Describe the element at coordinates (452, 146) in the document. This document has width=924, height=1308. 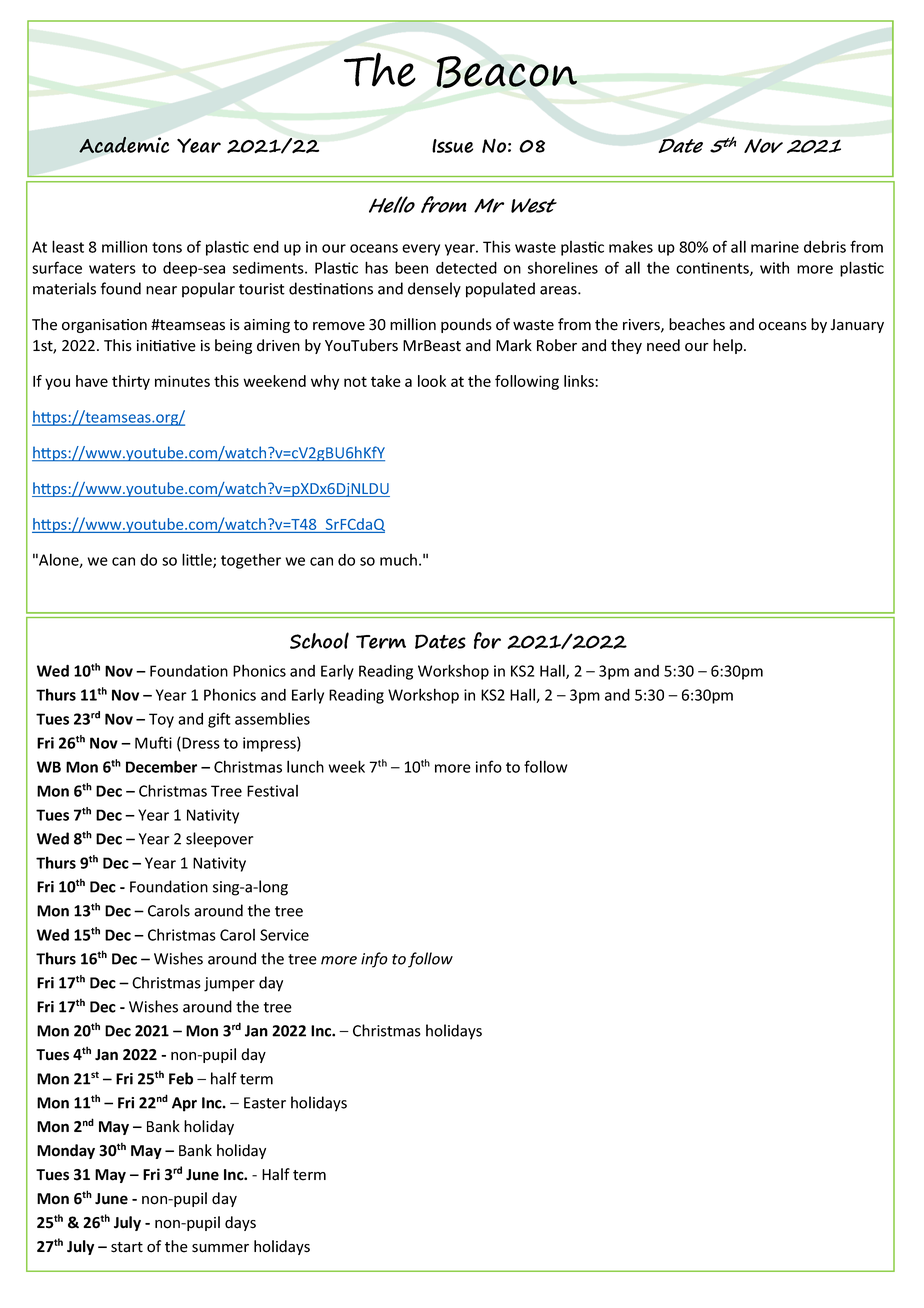
I see `Issue` at that location.
